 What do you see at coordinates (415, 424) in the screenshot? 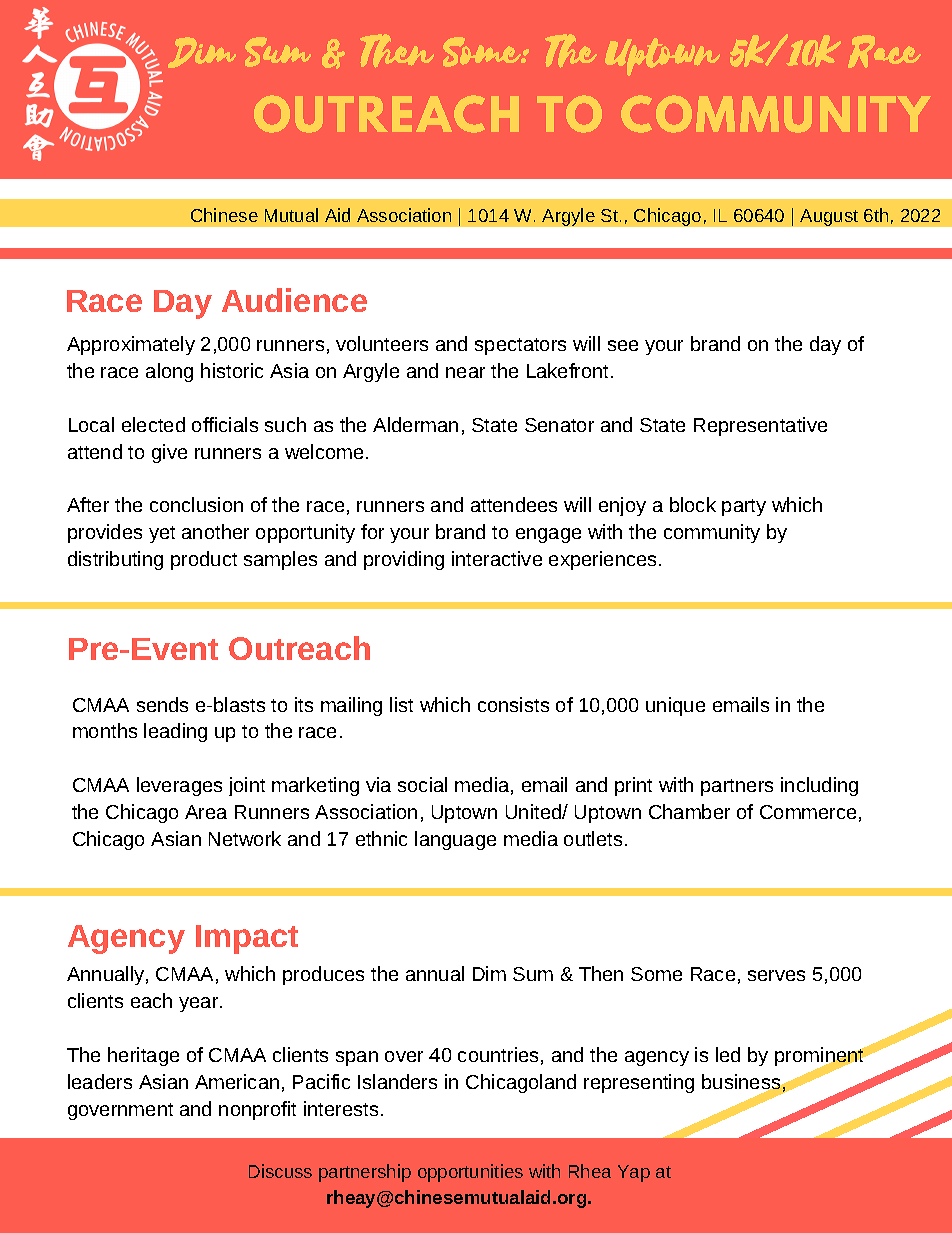
I see `Alderman` at bounding box center [415, 424].
